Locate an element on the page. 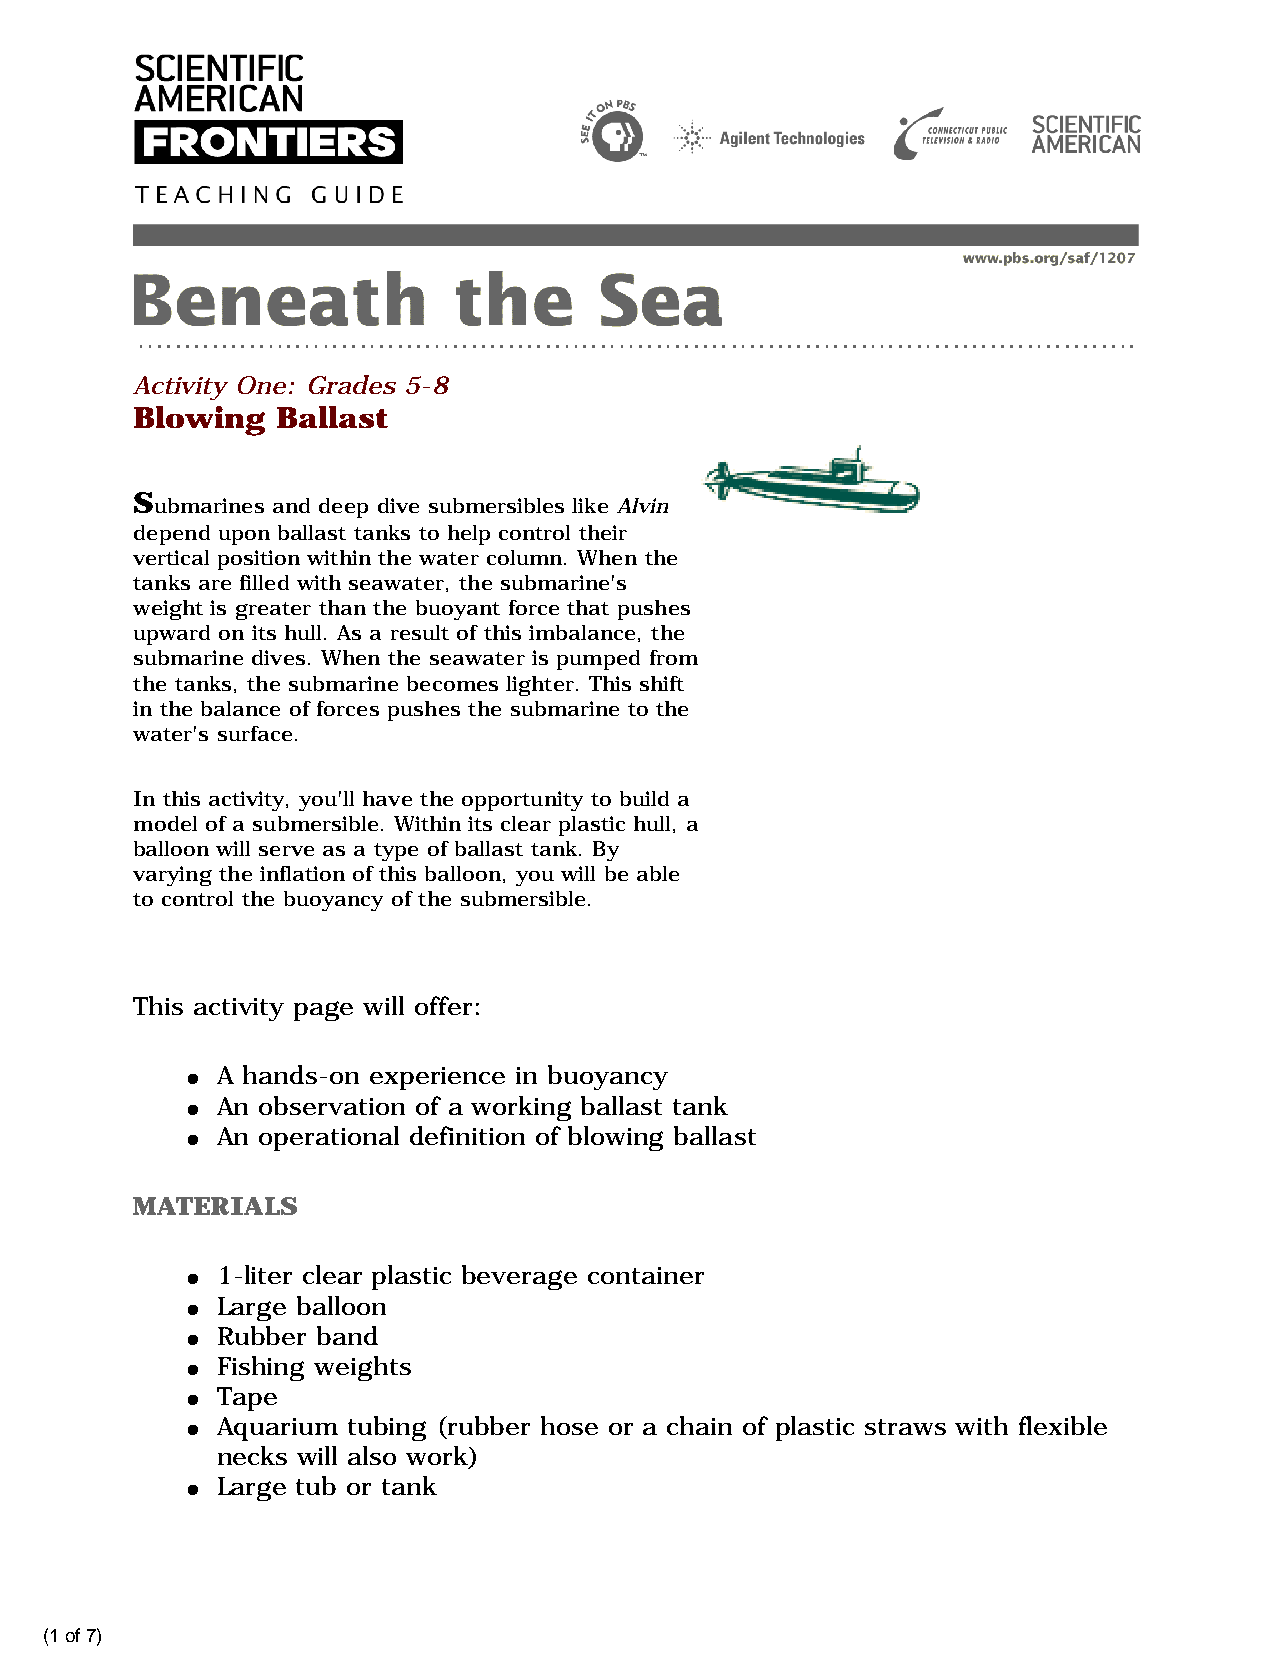 This document has width=1281, height=1657. Aquarium is located at coordinates (277, 1429).
